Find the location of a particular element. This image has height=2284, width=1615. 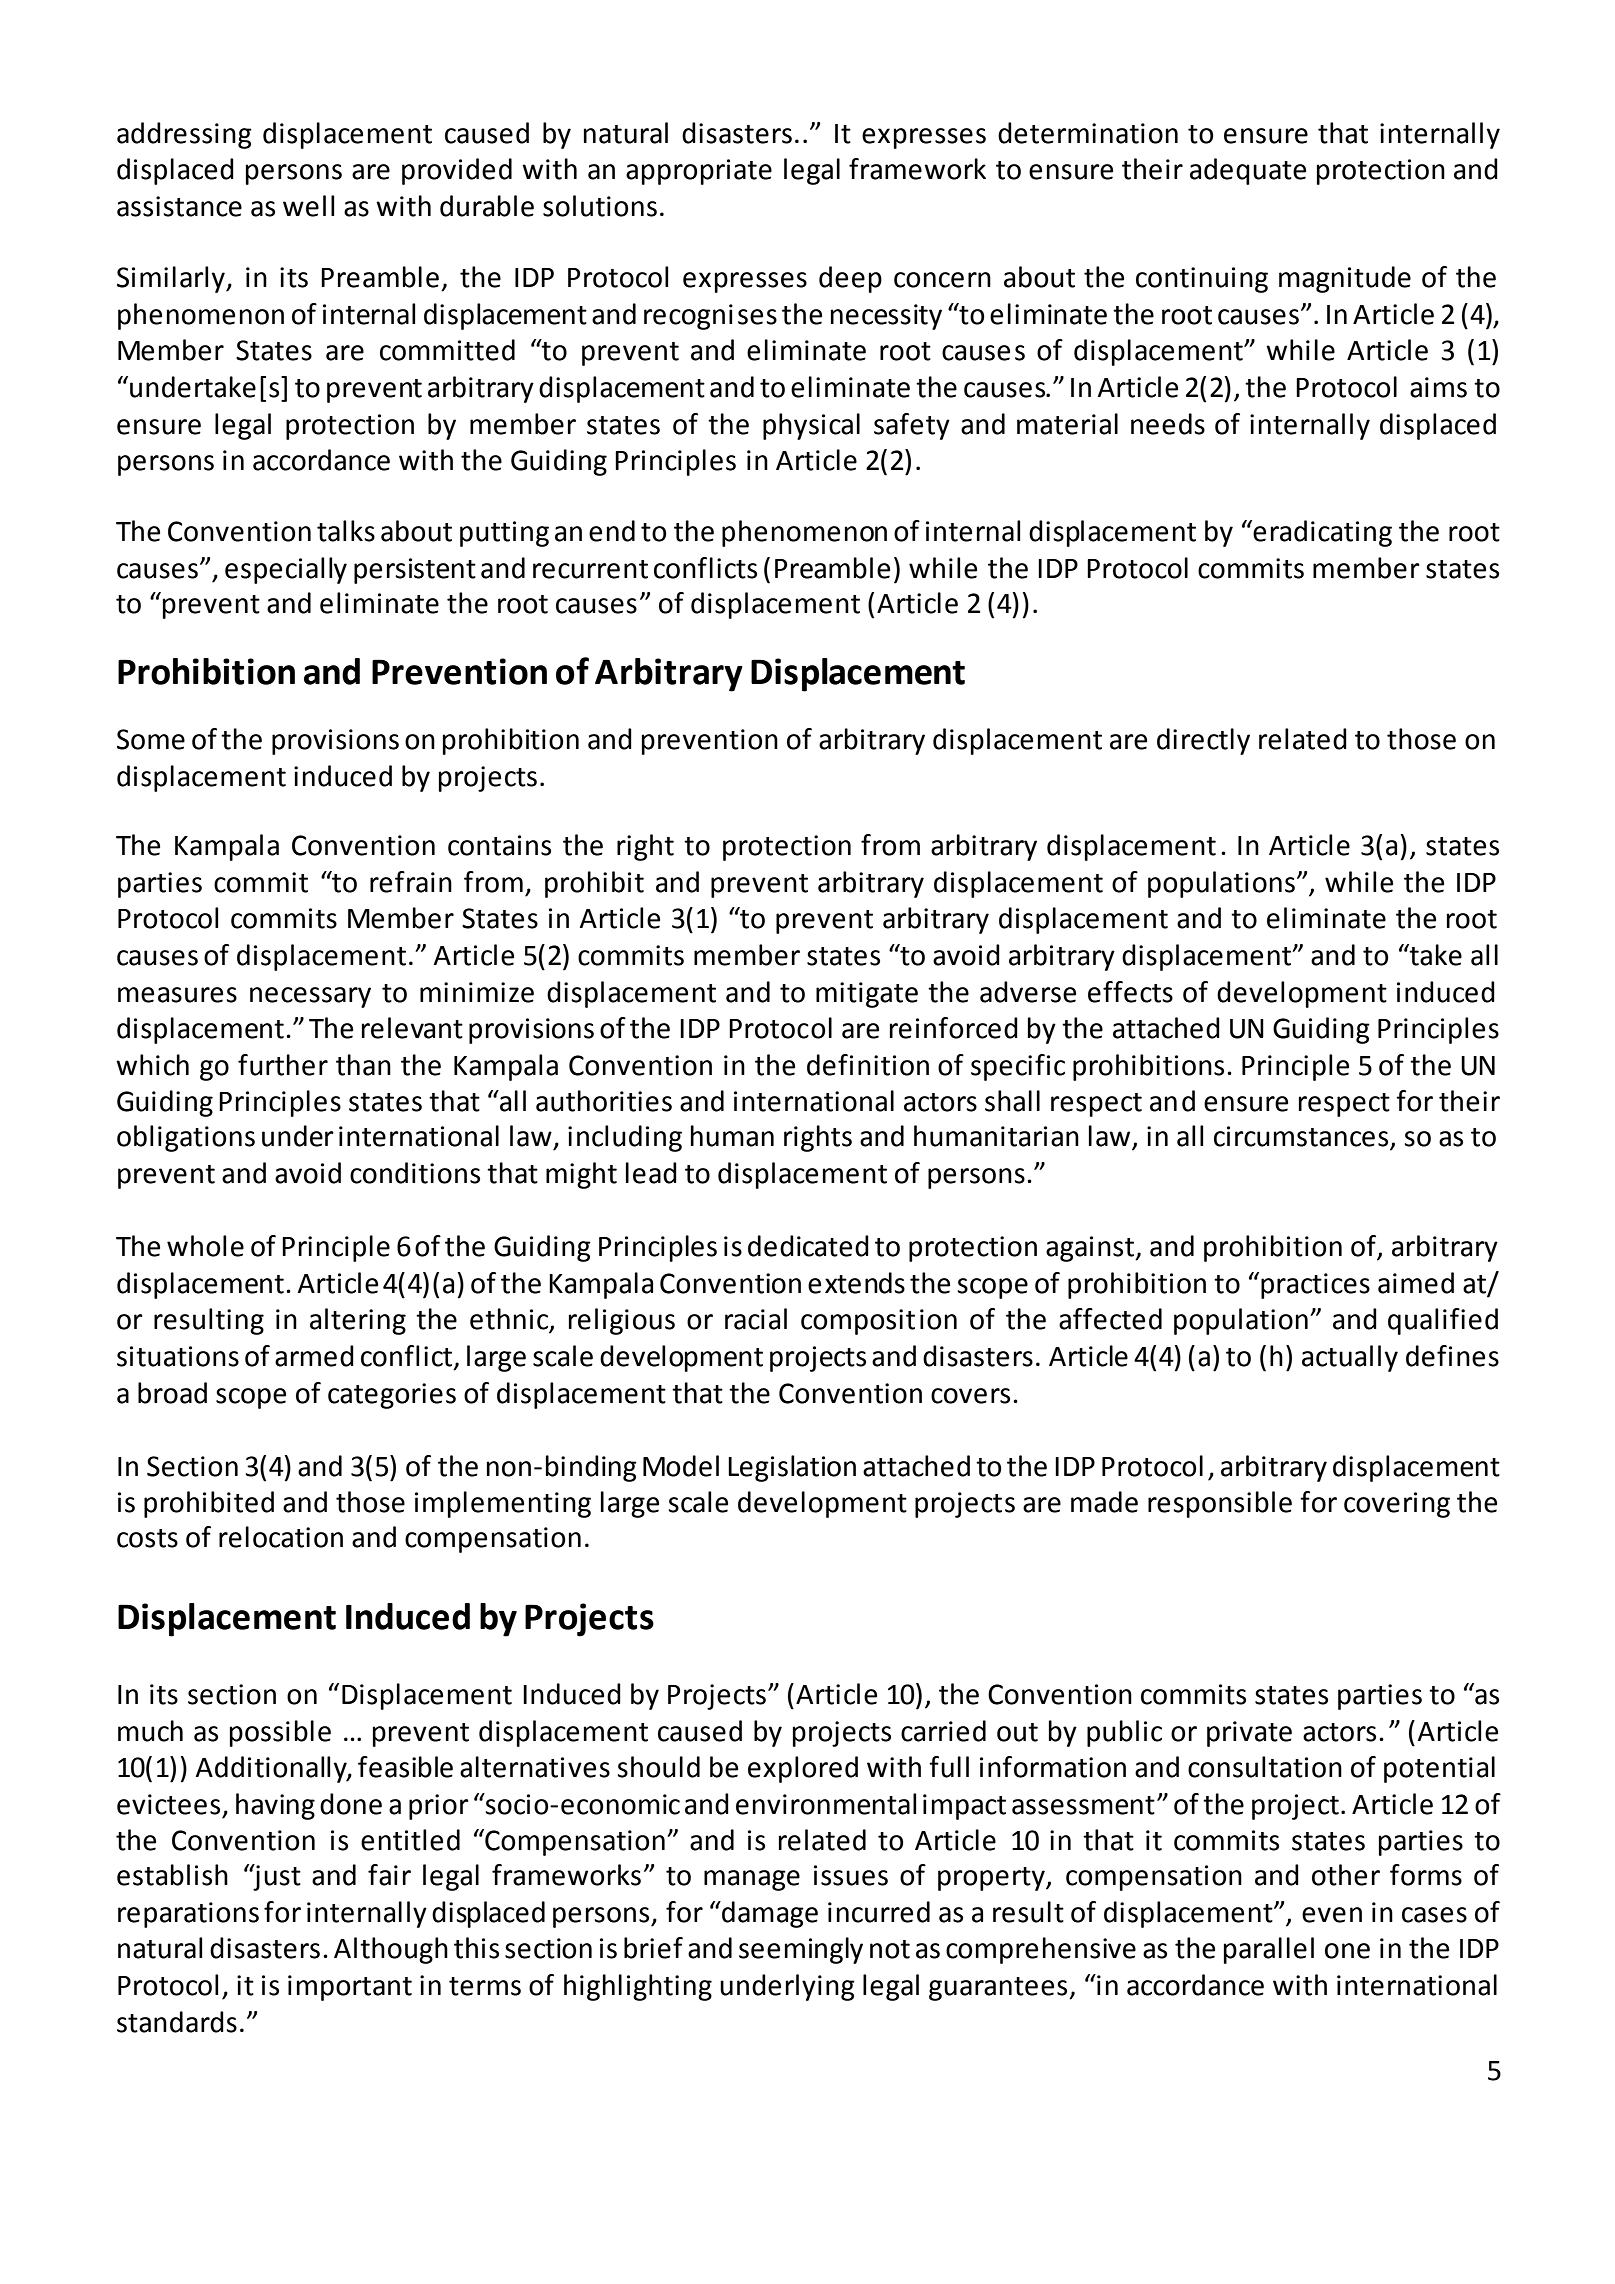

adequate is located at coordinates (1248, 171).
